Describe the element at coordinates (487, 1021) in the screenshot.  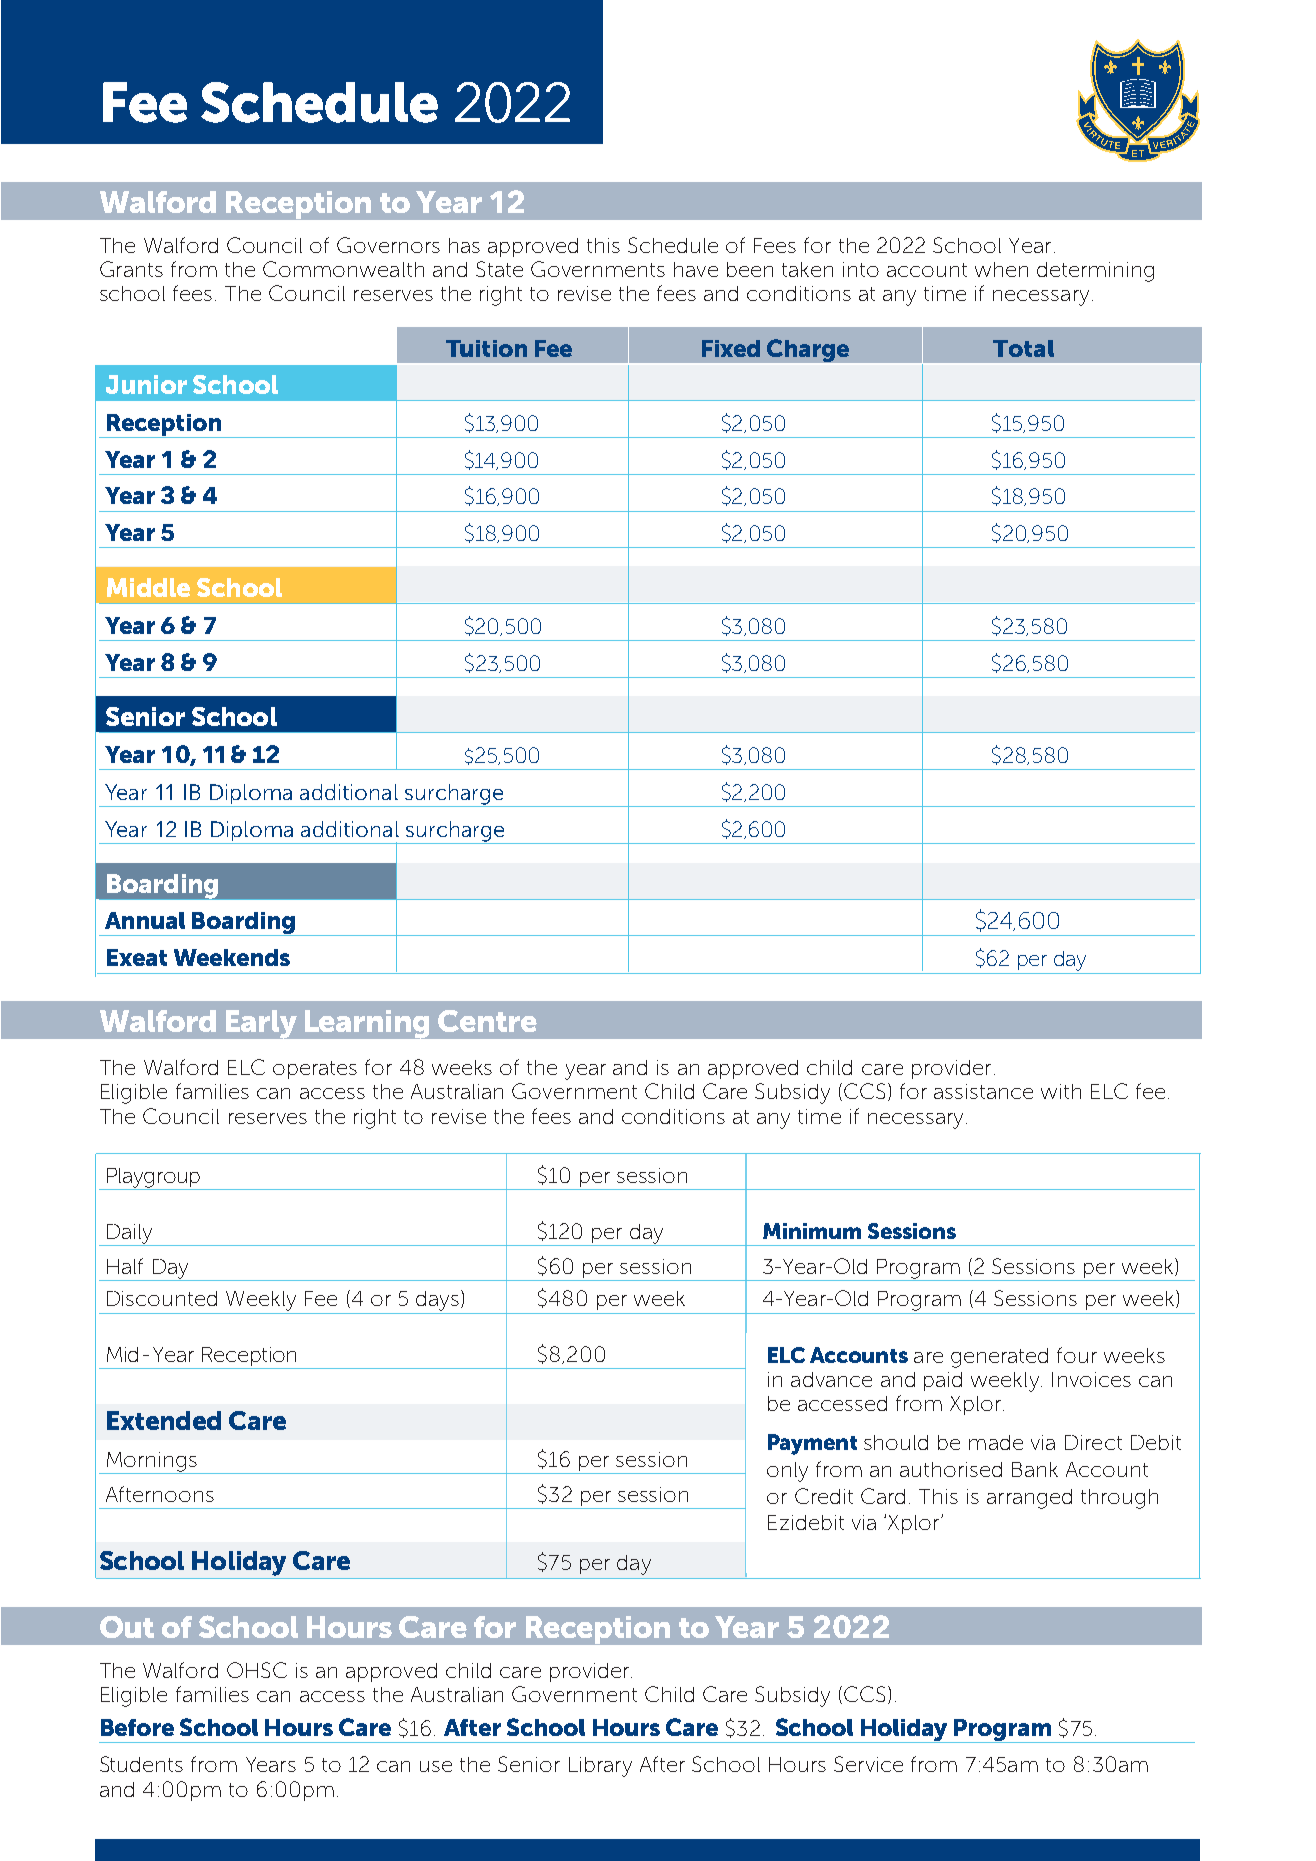
I see `Centre` at that location.
